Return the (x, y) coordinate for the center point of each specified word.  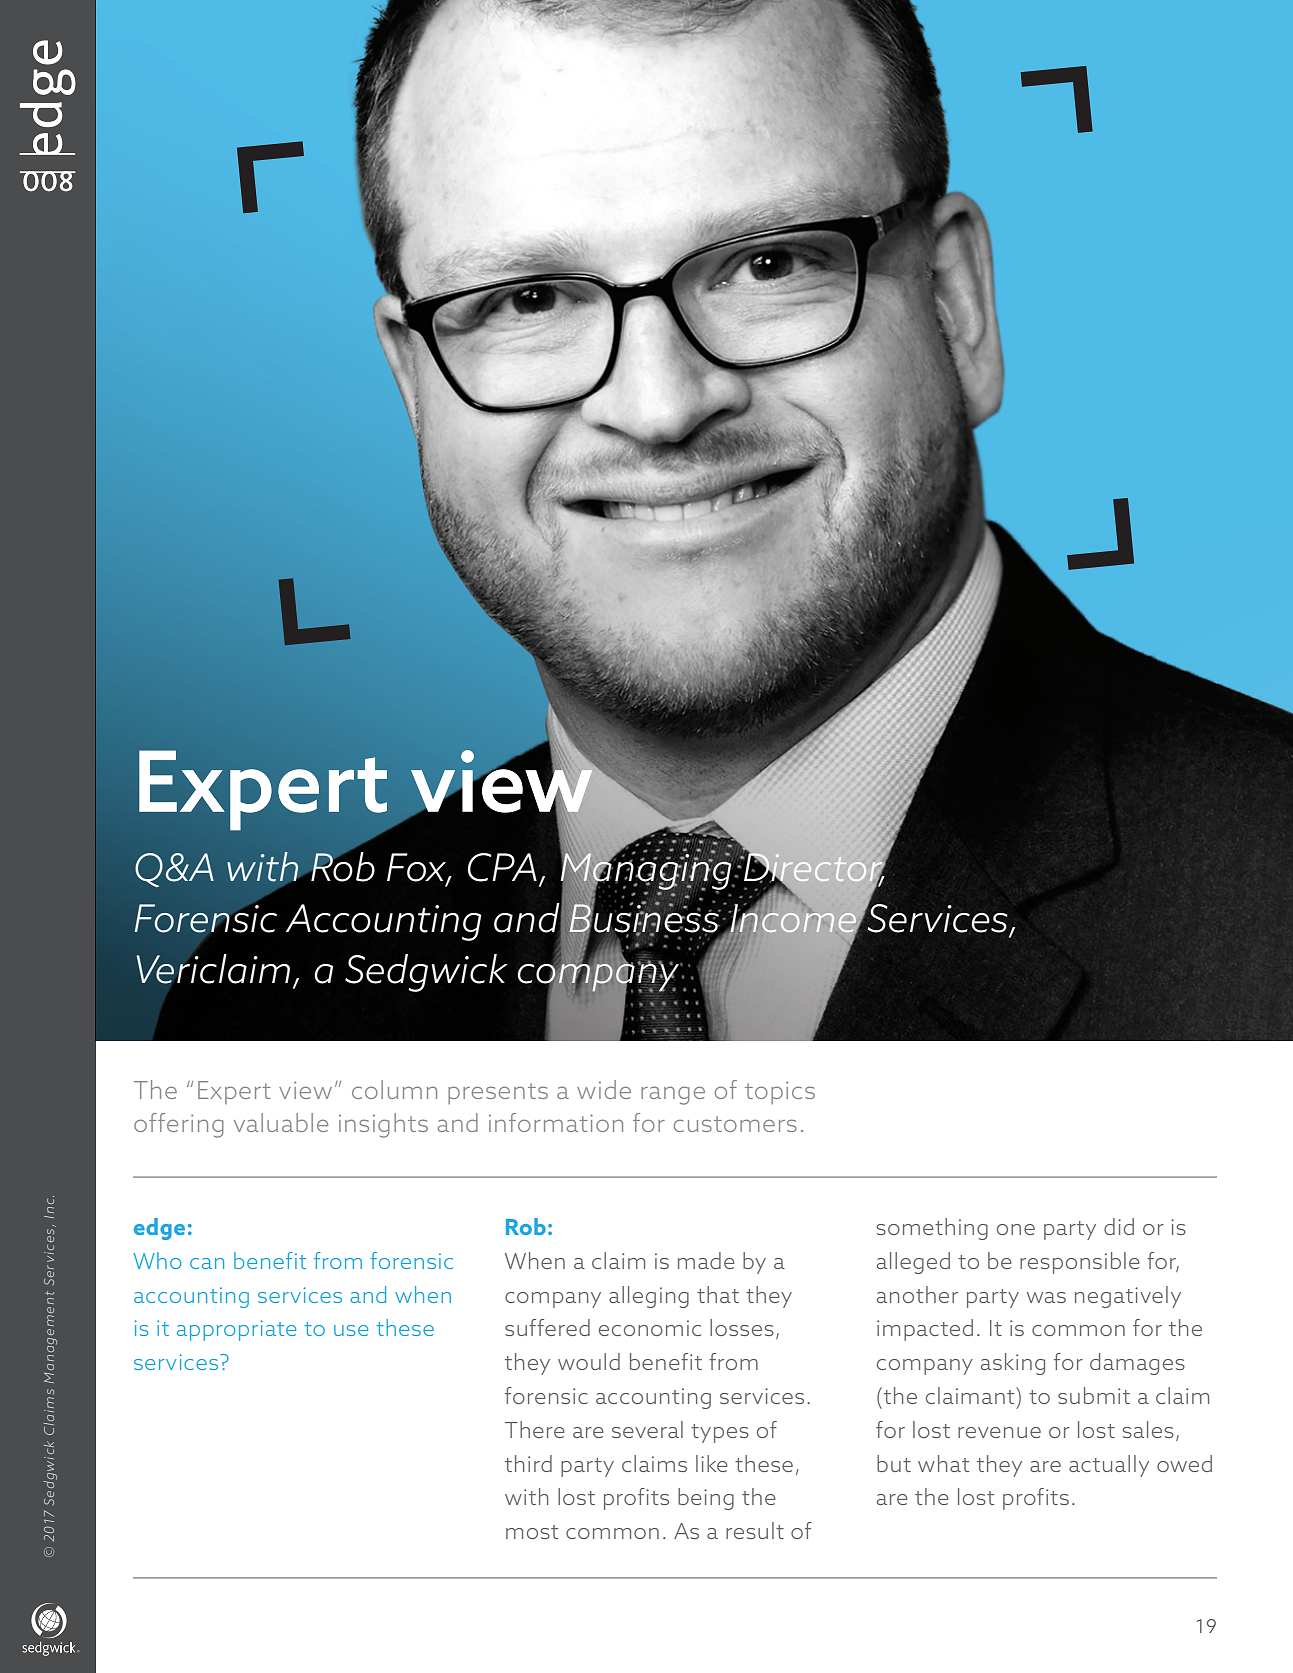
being (706, 1499)
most (532, 1532)
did (1119, 1226)
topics (780, 1092)
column (394, 1089)
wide (604, 1089)
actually (1109, 1466)
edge (159, 1229)
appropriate (236, 1330)
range (673, 1095)
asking (1013, 1364)
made (706, 1260)
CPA (502, 867)
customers (735, 1124)
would (589, 1361)
